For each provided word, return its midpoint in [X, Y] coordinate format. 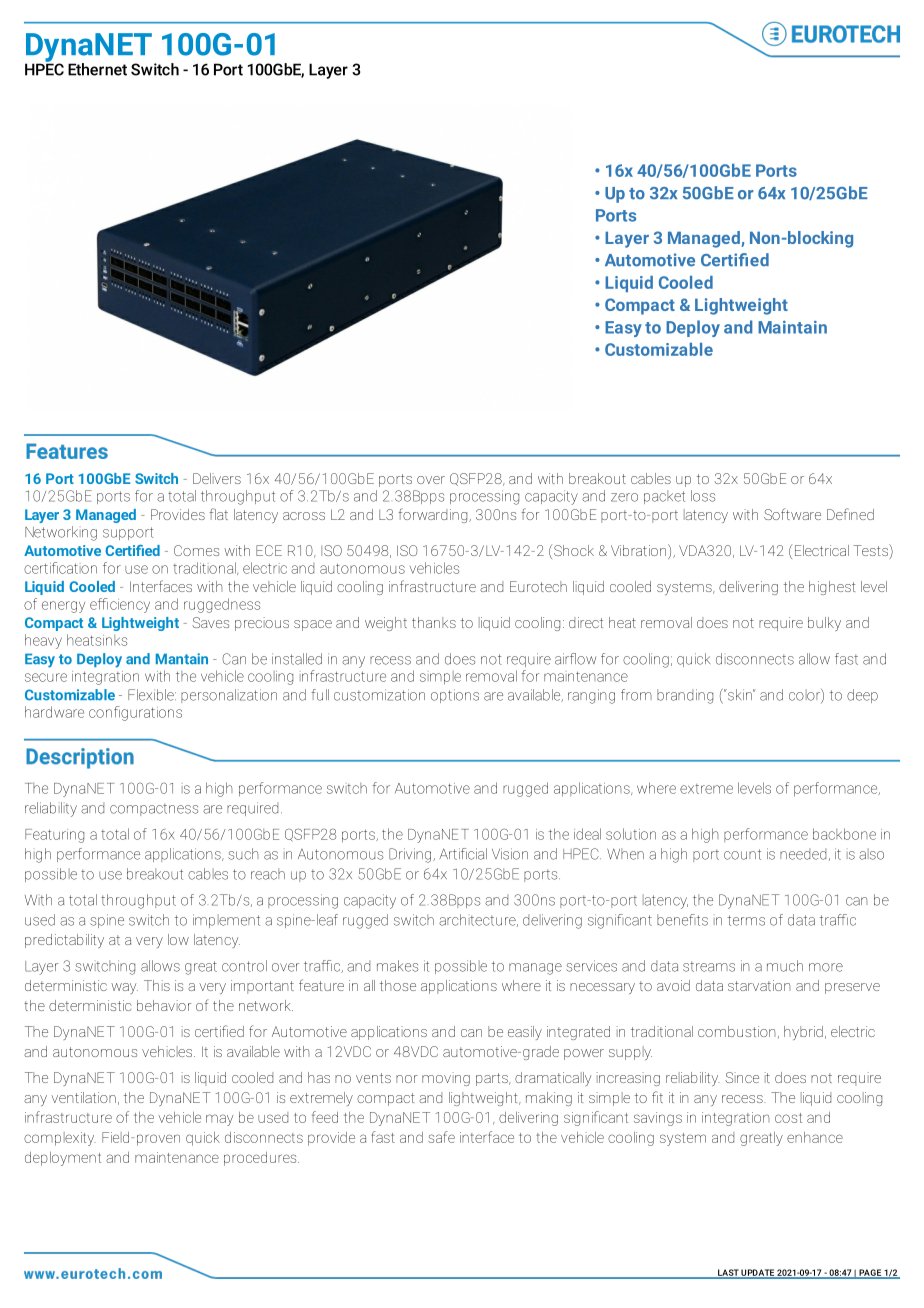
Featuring [54, 836]
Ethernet [97, 69]
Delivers [217, 478]
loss [703, 496]
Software [792, 514]
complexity [60, 1139]
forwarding [434, 515]
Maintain [792, 327]
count [742, 854]
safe [441, 1137]
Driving [410, 855]
